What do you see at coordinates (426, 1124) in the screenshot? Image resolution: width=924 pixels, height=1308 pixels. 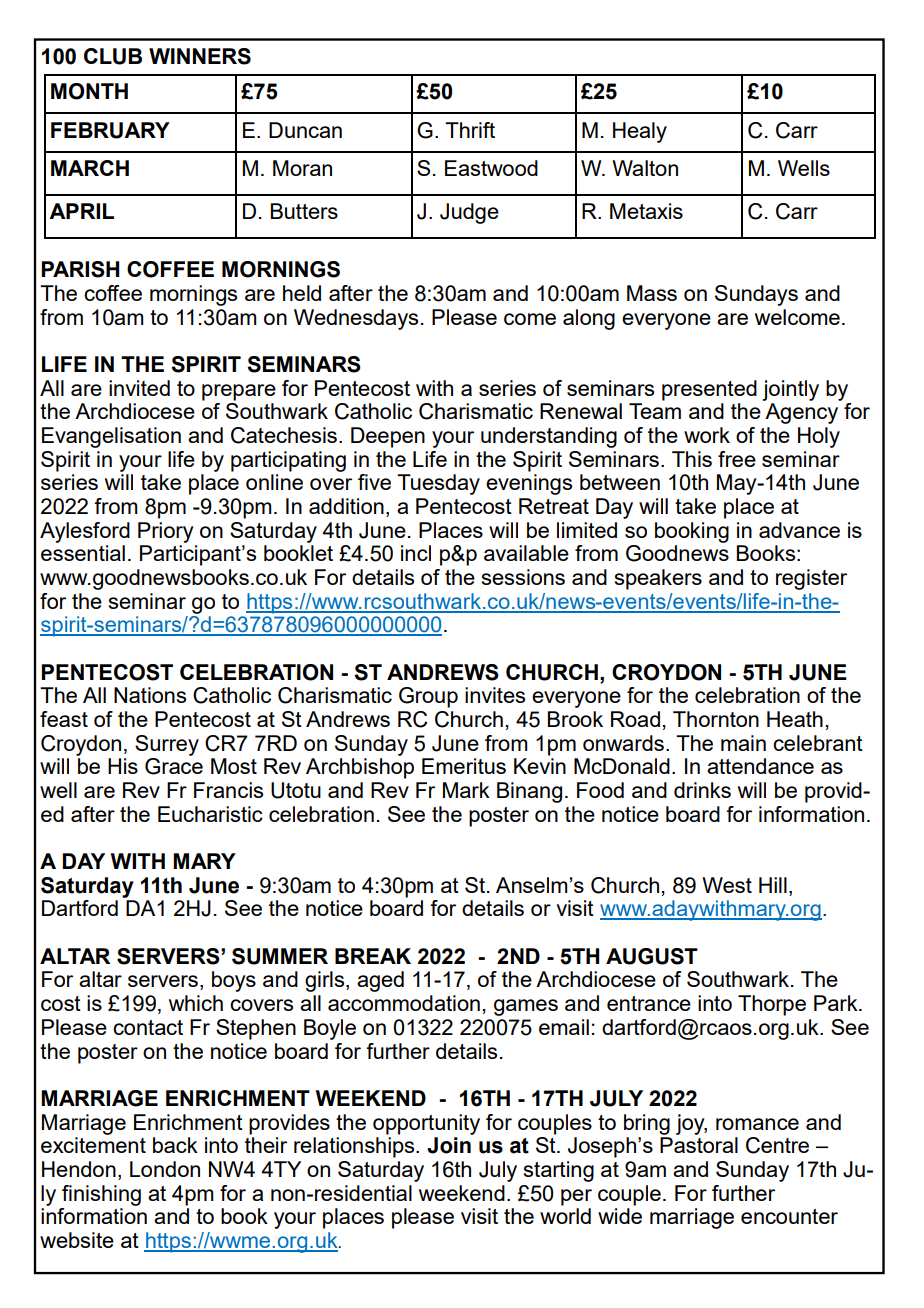 I see `opportunity` at bounding box center [426, 1124].
